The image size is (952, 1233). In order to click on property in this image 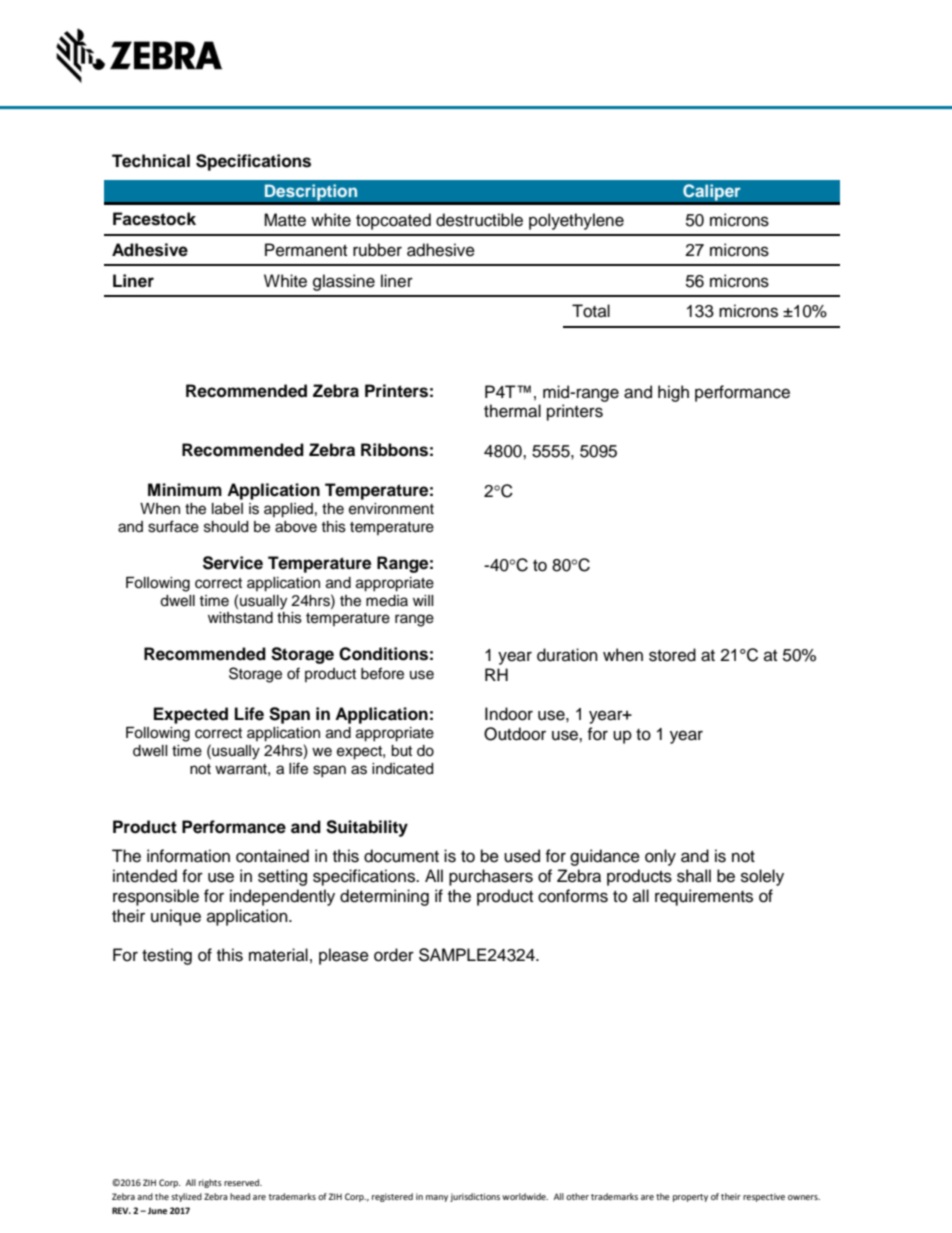, I will do `click(690, 1198)`.
